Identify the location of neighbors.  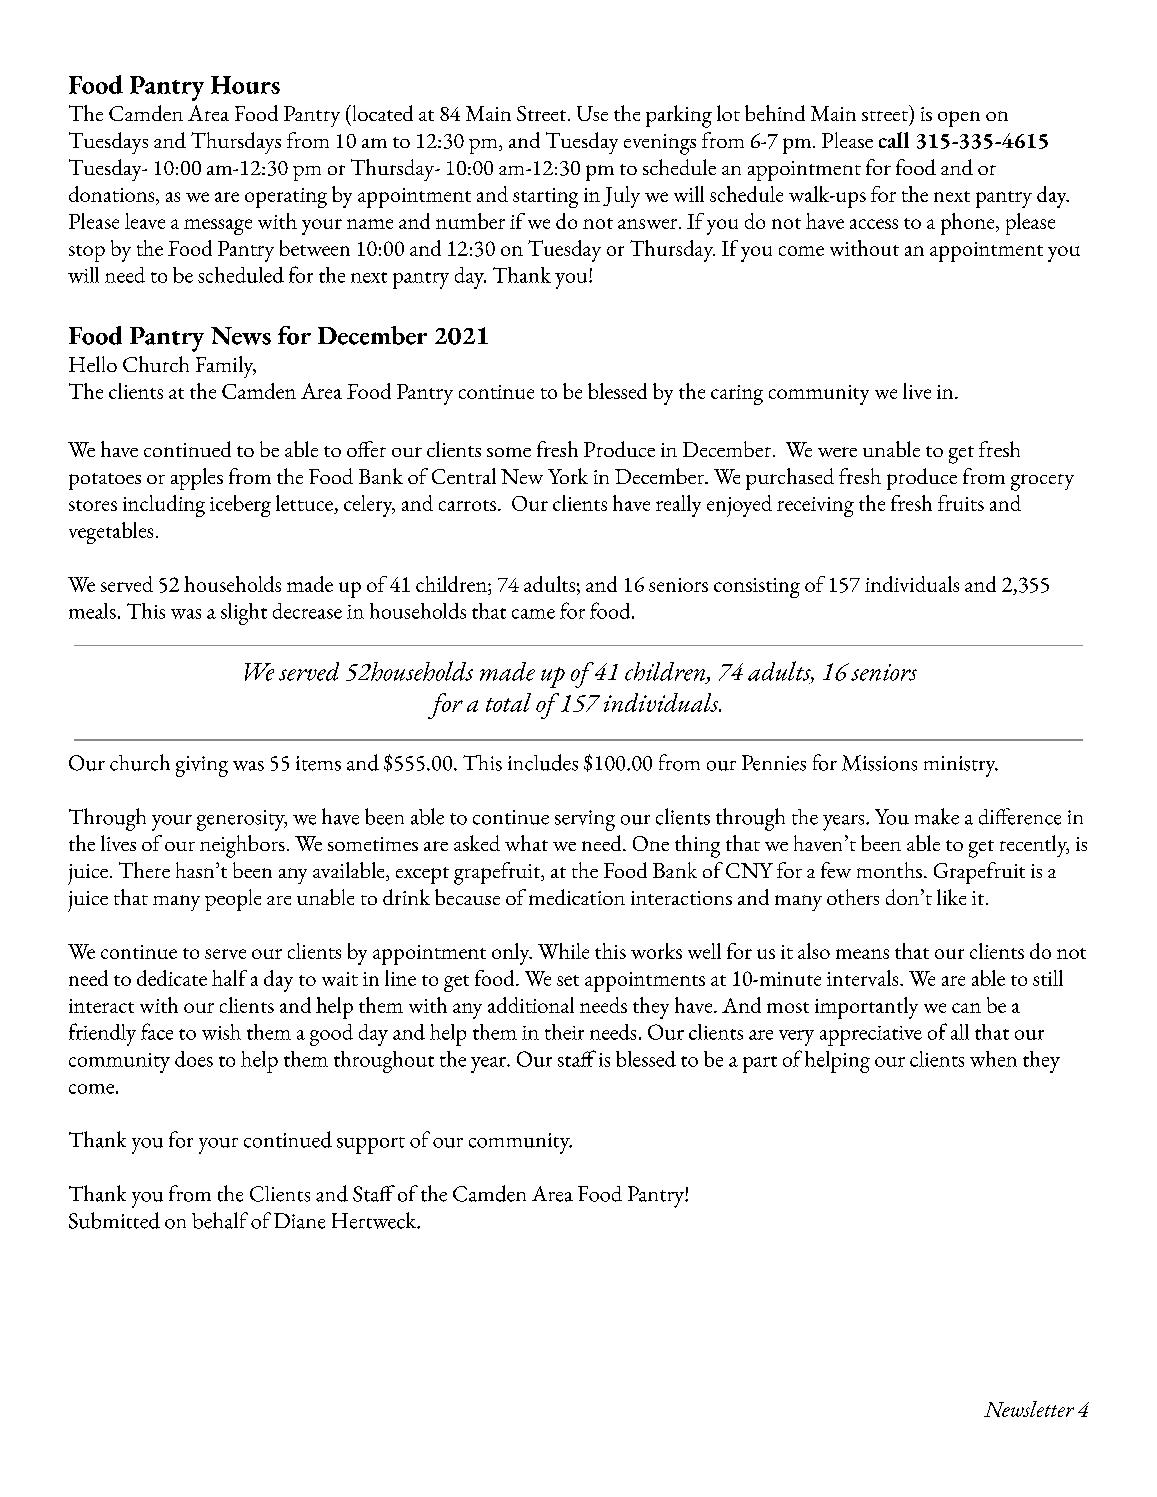
(242, 846).
